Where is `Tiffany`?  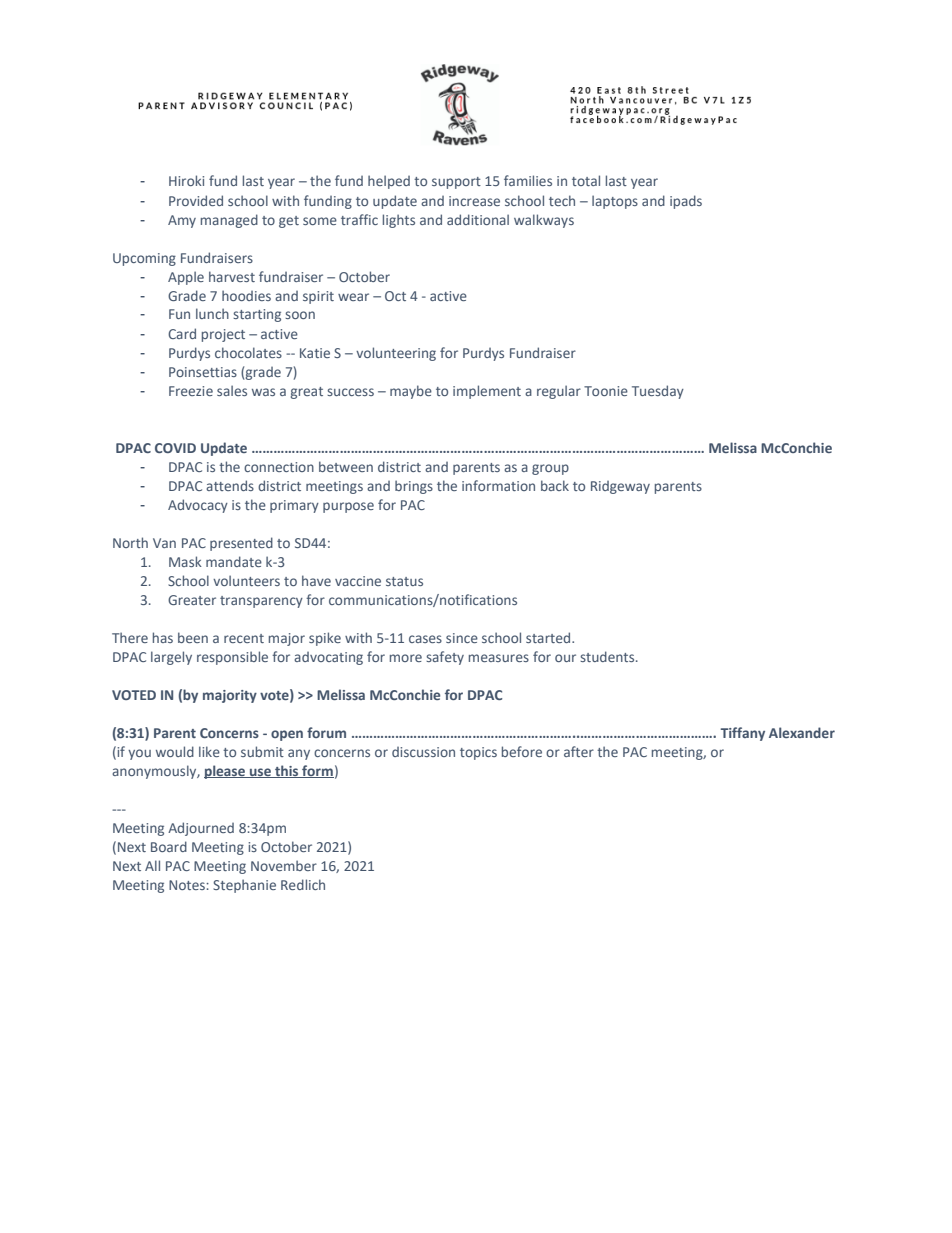
Tiffany is located at coordinates (742, 734).
